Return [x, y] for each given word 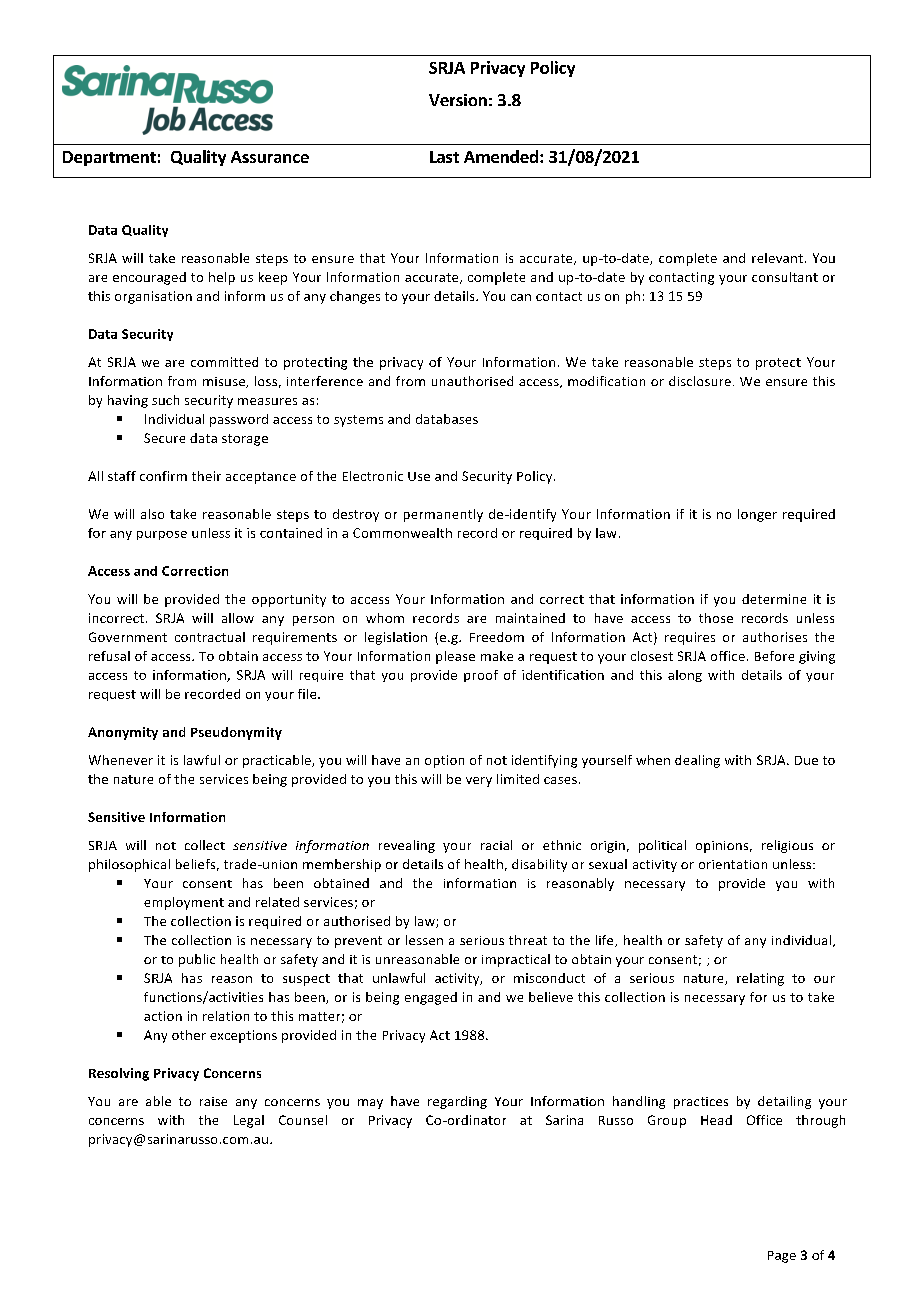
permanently [443, 515]
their [206, 476]
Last [444, 157]
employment [184, 903]
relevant [777, 258]
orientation [733, 864]
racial [496, 845]
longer [757, 515]
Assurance [270, 157]
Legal [249, 1121]
